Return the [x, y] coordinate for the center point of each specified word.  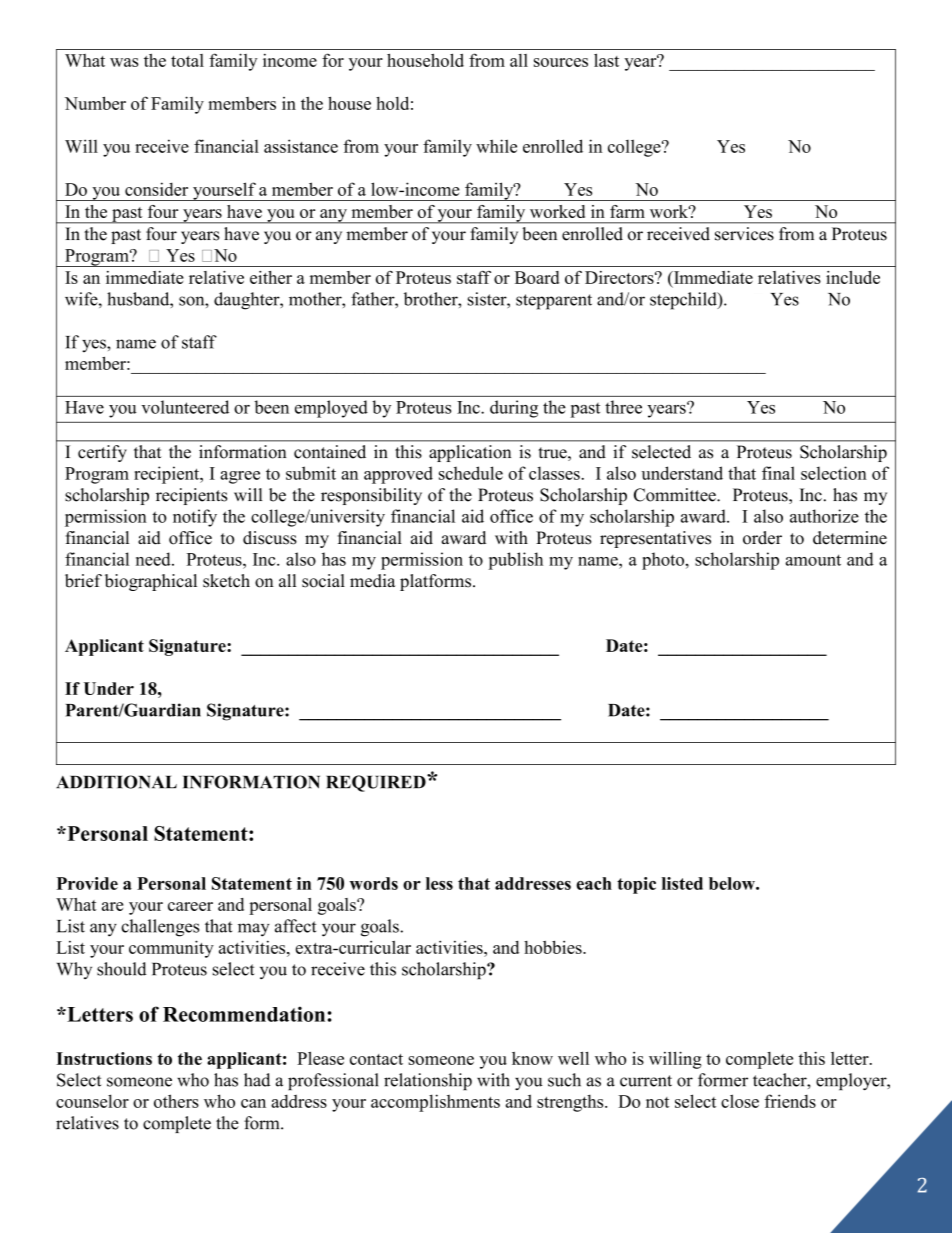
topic [636, 885]
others [176, 1101]
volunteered [185, 407]
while [496, 146]
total [187, 60]
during [514, 409]
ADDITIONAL [116, 782]
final [778, 473]
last [606, 60]
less [439, 883]
